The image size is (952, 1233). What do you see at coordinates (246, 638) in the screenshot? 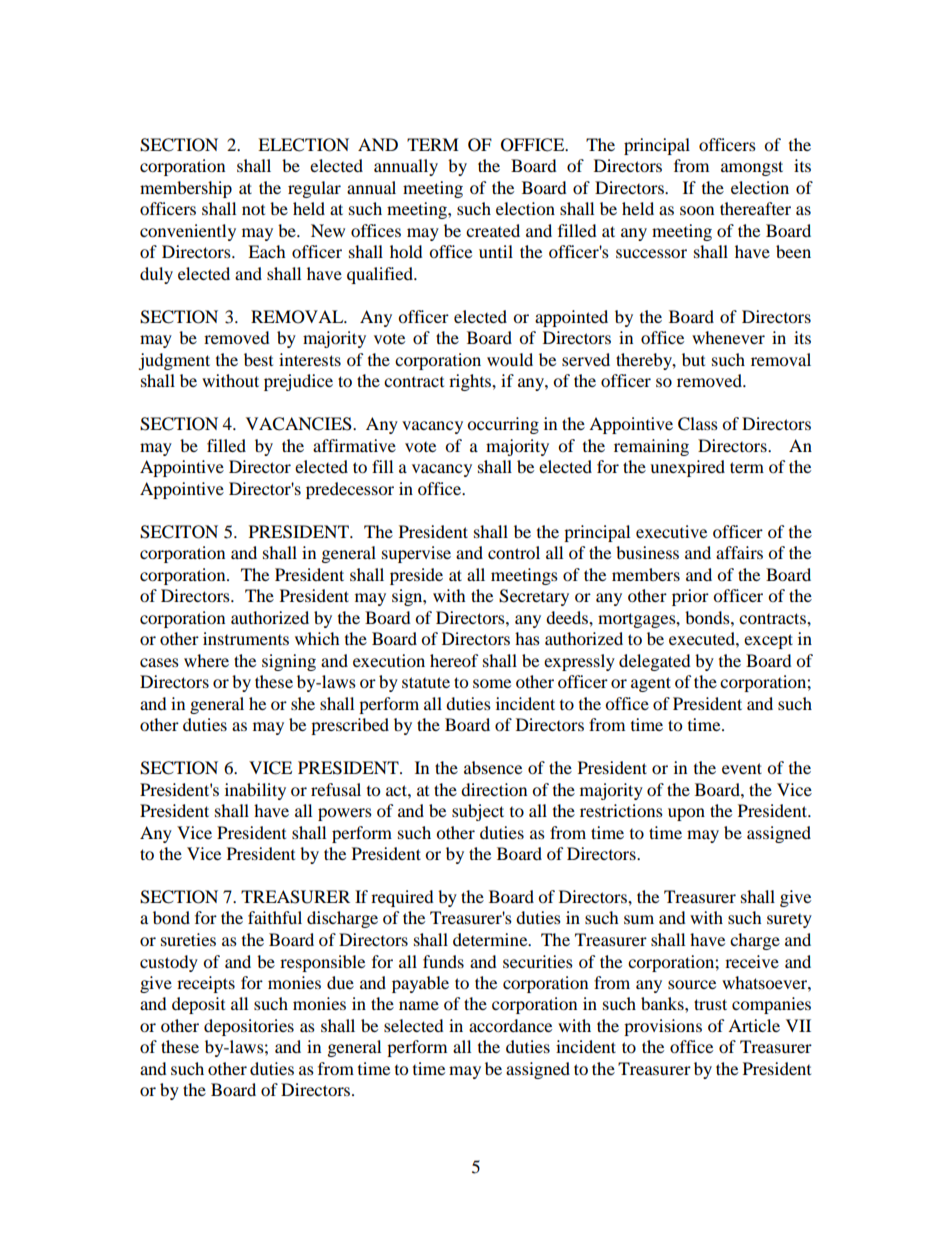
I see `instruments` at bounding box center [246, 638].
